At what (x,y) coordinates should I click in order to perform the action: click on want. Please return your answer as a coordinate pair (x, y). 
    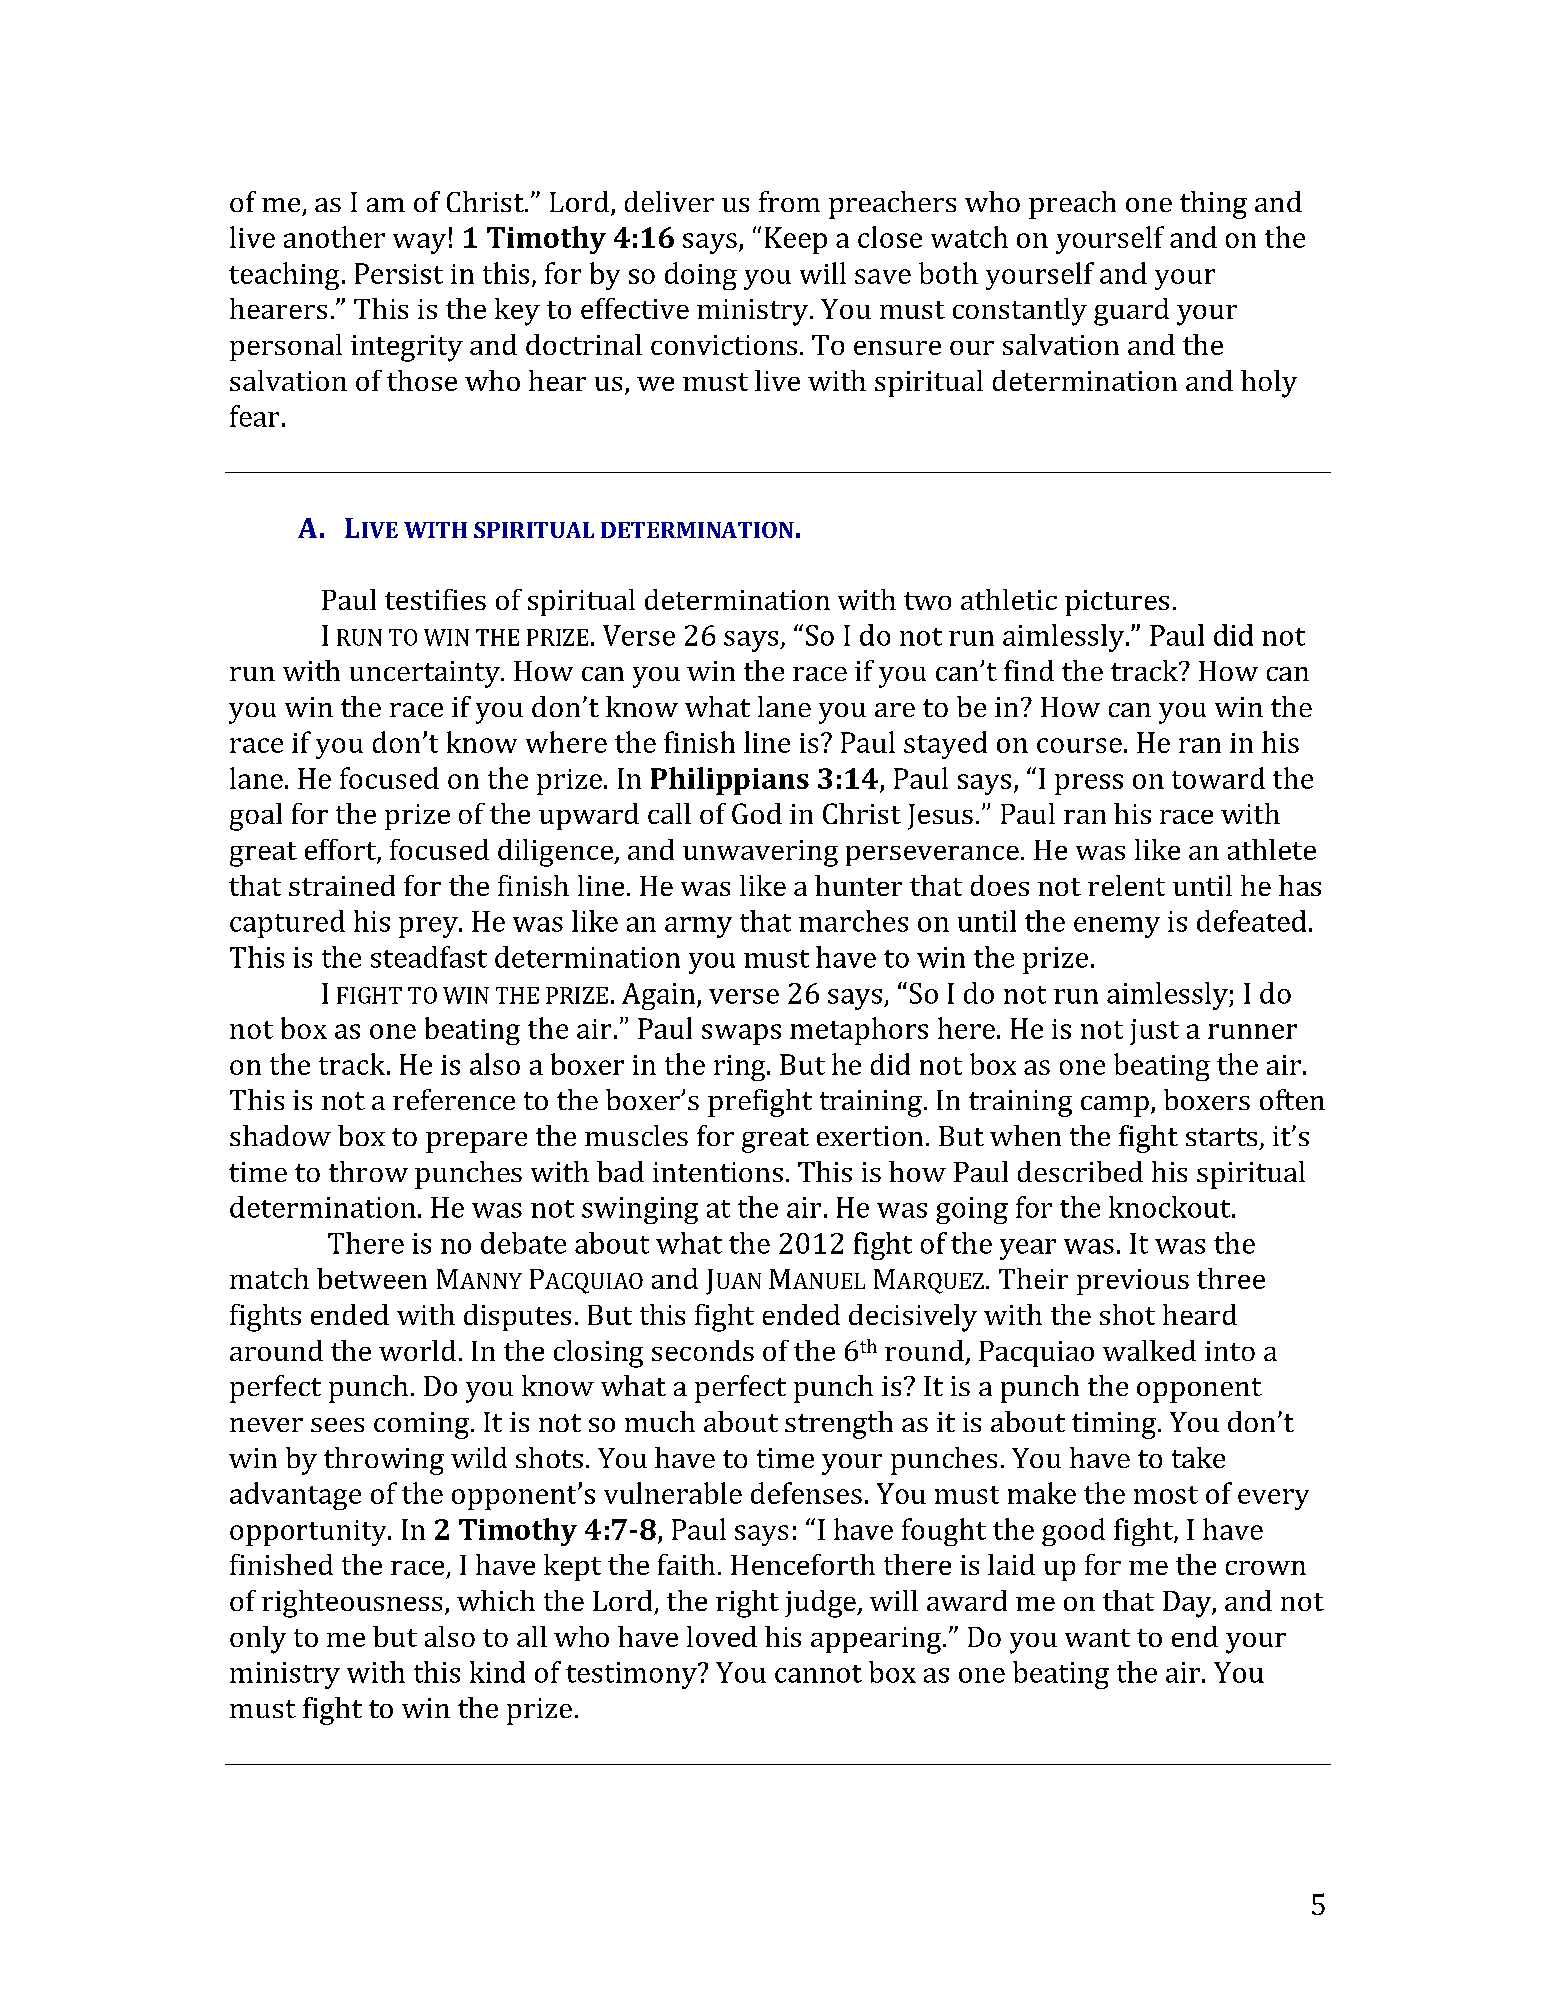
    Looking at the image, I should click on (1097, 1638).
